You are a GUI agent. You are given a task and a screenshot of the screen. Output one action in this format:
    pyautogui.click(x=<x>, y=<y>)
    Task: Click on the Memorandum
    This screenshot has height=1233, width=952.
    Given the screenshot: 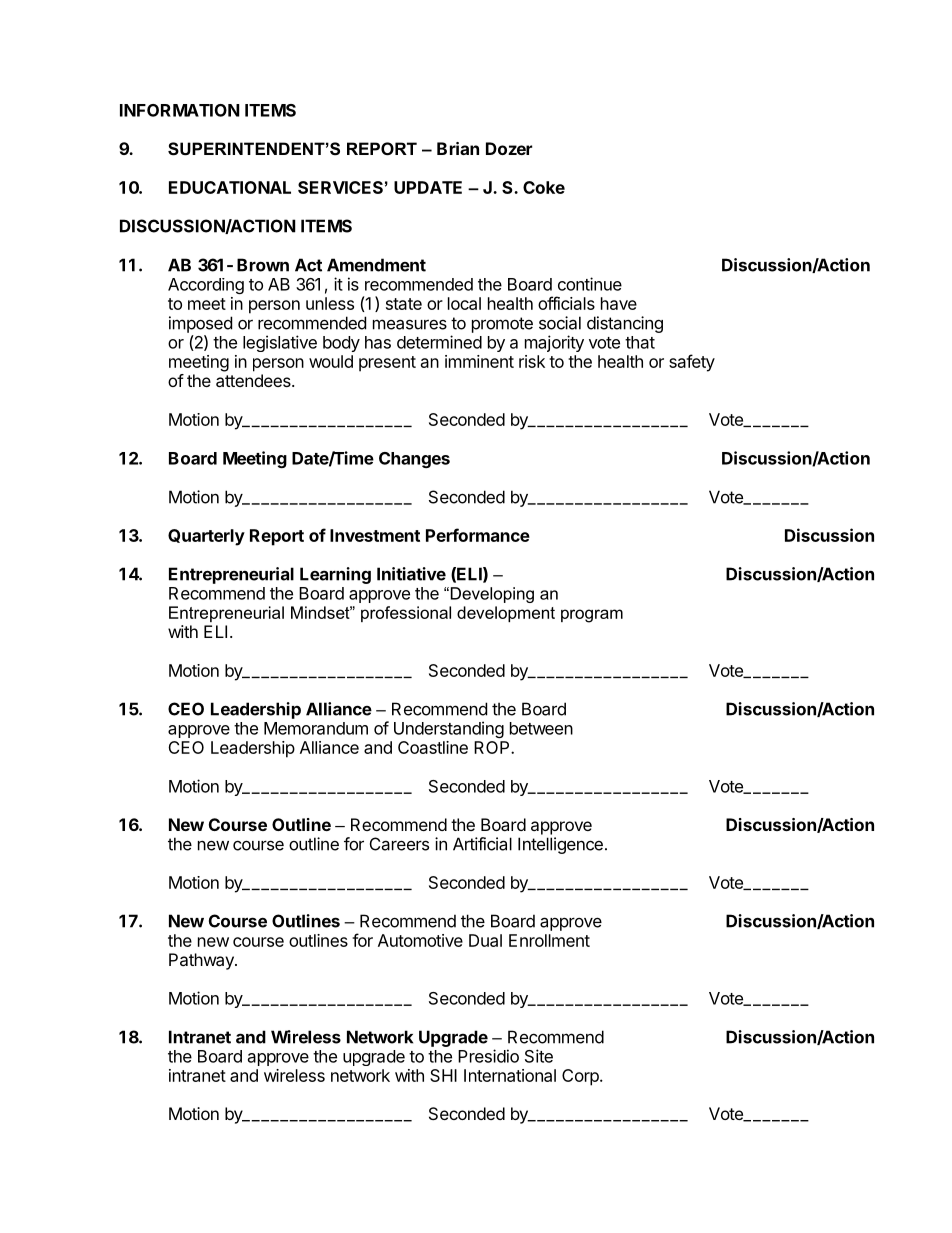 What is the action you would take?
    pyautogui.click(x=316, y=728)
